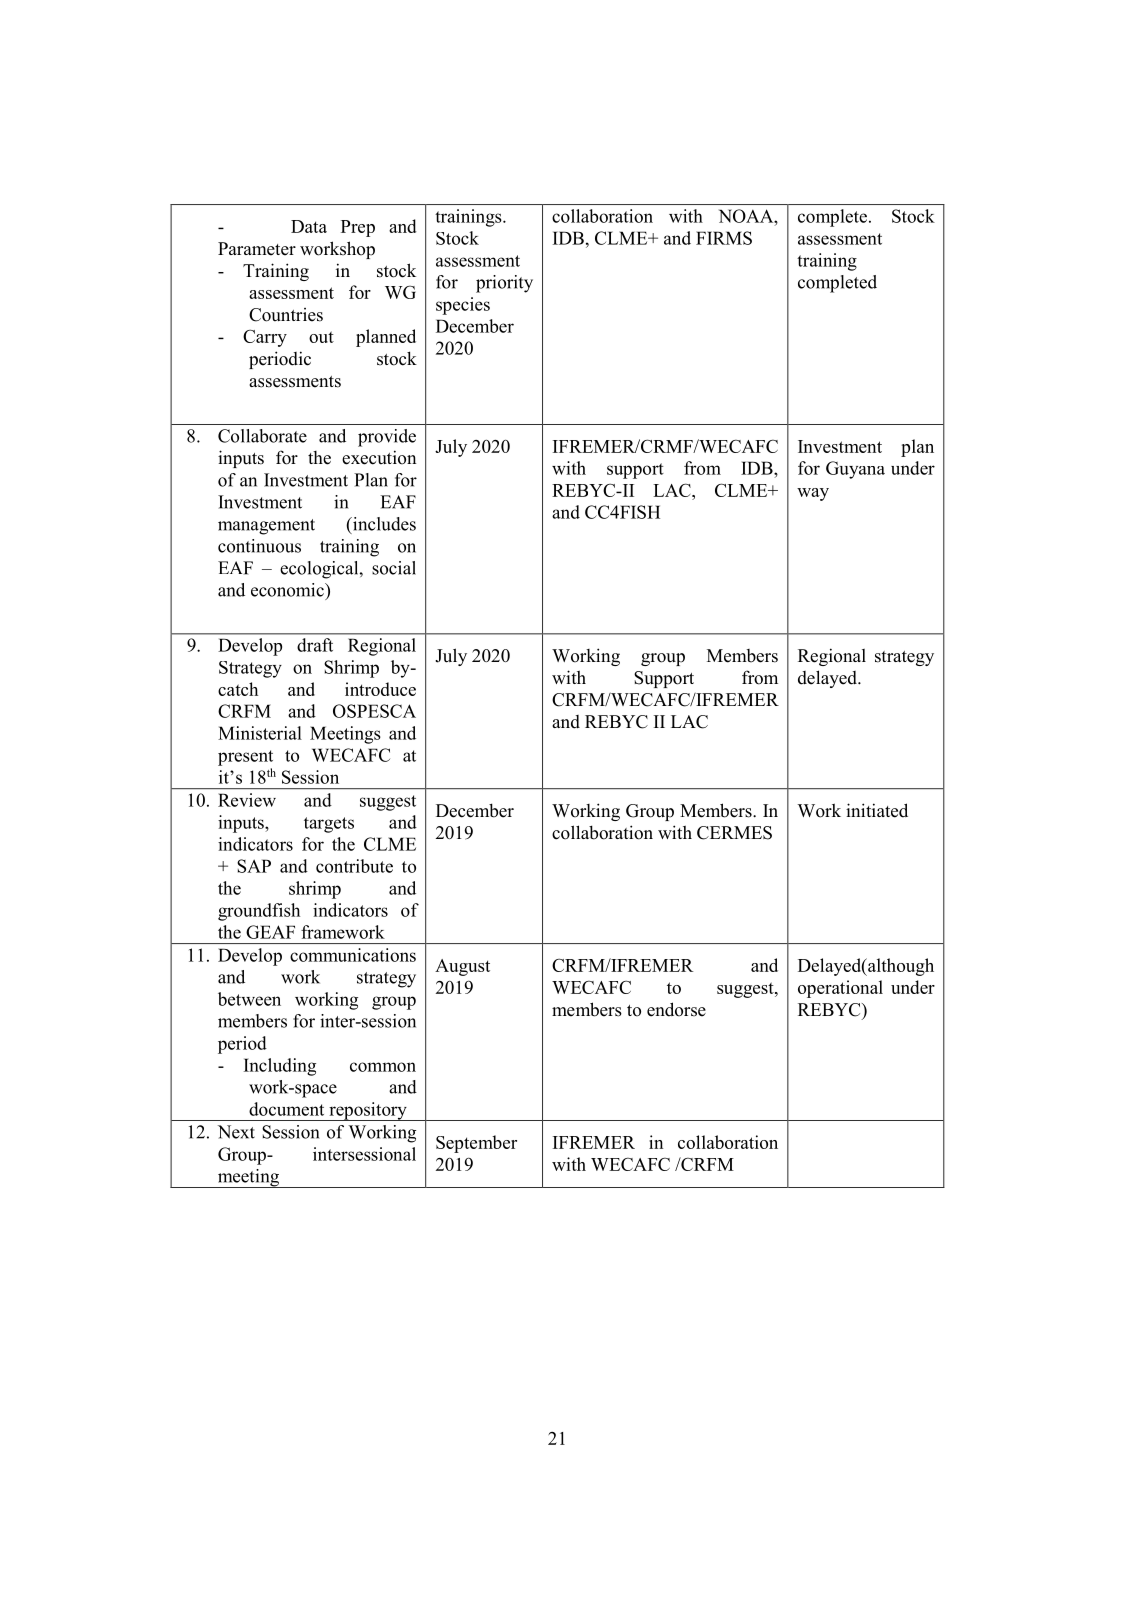 The height and width of the image is (1622, 1146). I want to click on September, so click(476, 1144).
